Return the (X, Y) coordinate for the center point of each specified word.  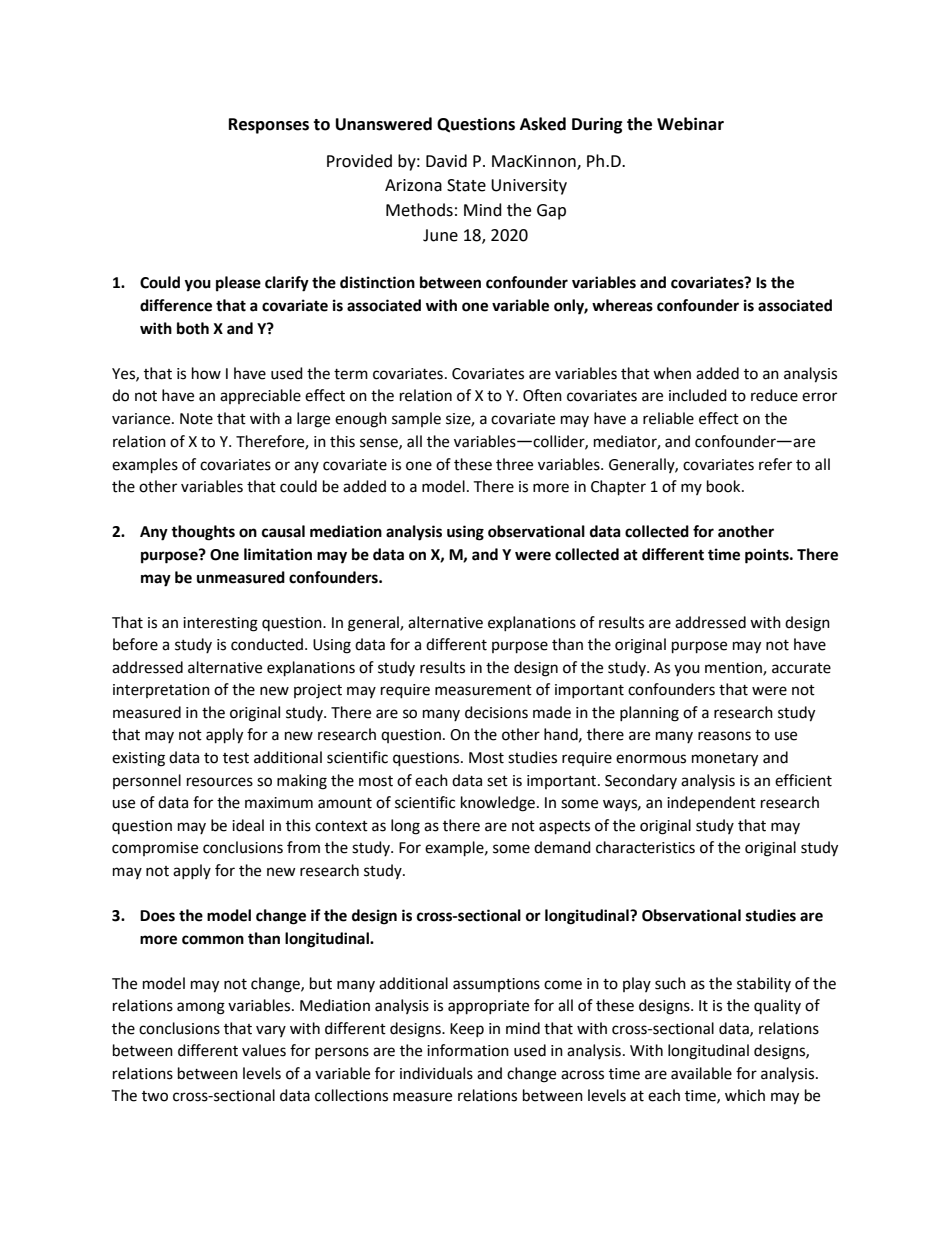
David (446, 161)
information (468, 1050)
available (701, 1073)
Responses (269, 126)
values (264, 1050)
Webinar (690, 124)
